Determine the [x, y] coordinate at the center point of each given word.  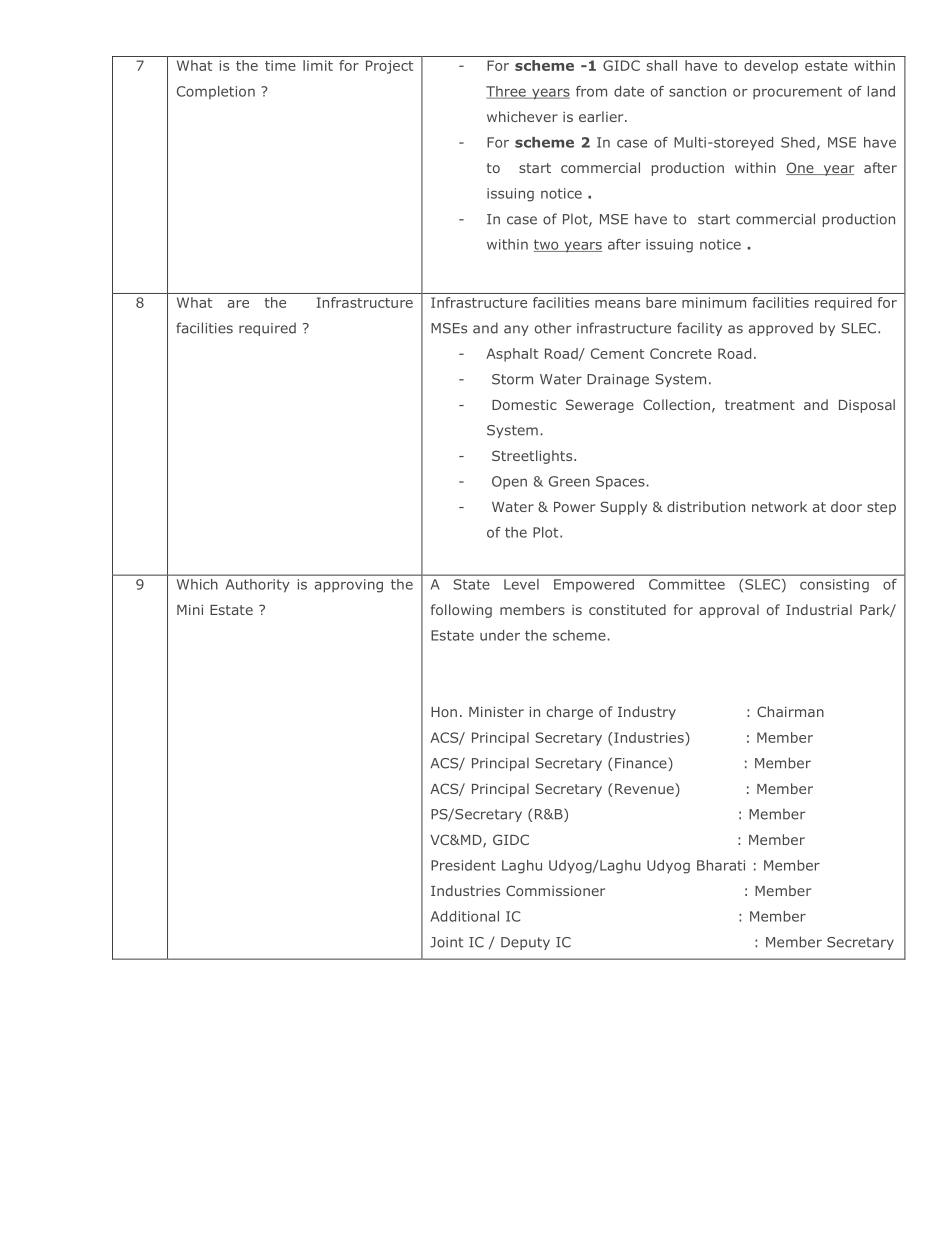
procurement [797, 92]
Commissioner [555, 890]
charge [570, 713]
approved [781, 329]
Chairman [790, 711]
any [516, 330]
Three [507, 92]
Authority [257, 585]
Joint [446, 942]
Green [569, 481]
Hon [444, 712]
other [553, 328]
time [280, 65]
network [779, 506]
